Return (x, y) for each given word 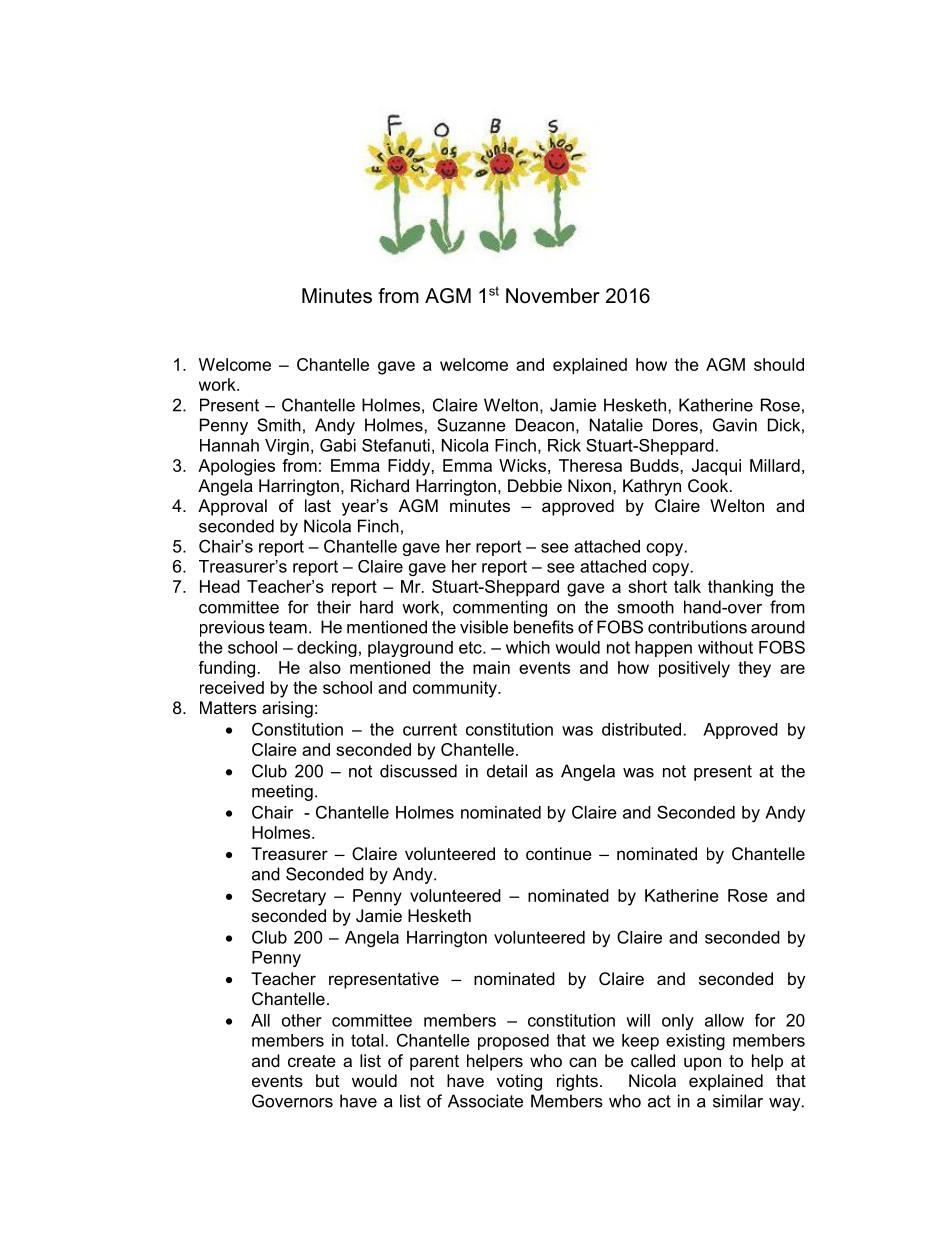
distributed (641, 729)
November (553, 296)
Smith (279, 425)
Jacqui (716, 467)
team (288, 627)
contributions (697, 627)
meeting (282, 792)
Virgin (287, 447)
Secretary (289, 897)
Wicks (522, 465)
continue (559, 853)
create (312, 1061)
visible (484, 627)
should (779, 364)
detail (507, 771)
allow (724, 1020)
